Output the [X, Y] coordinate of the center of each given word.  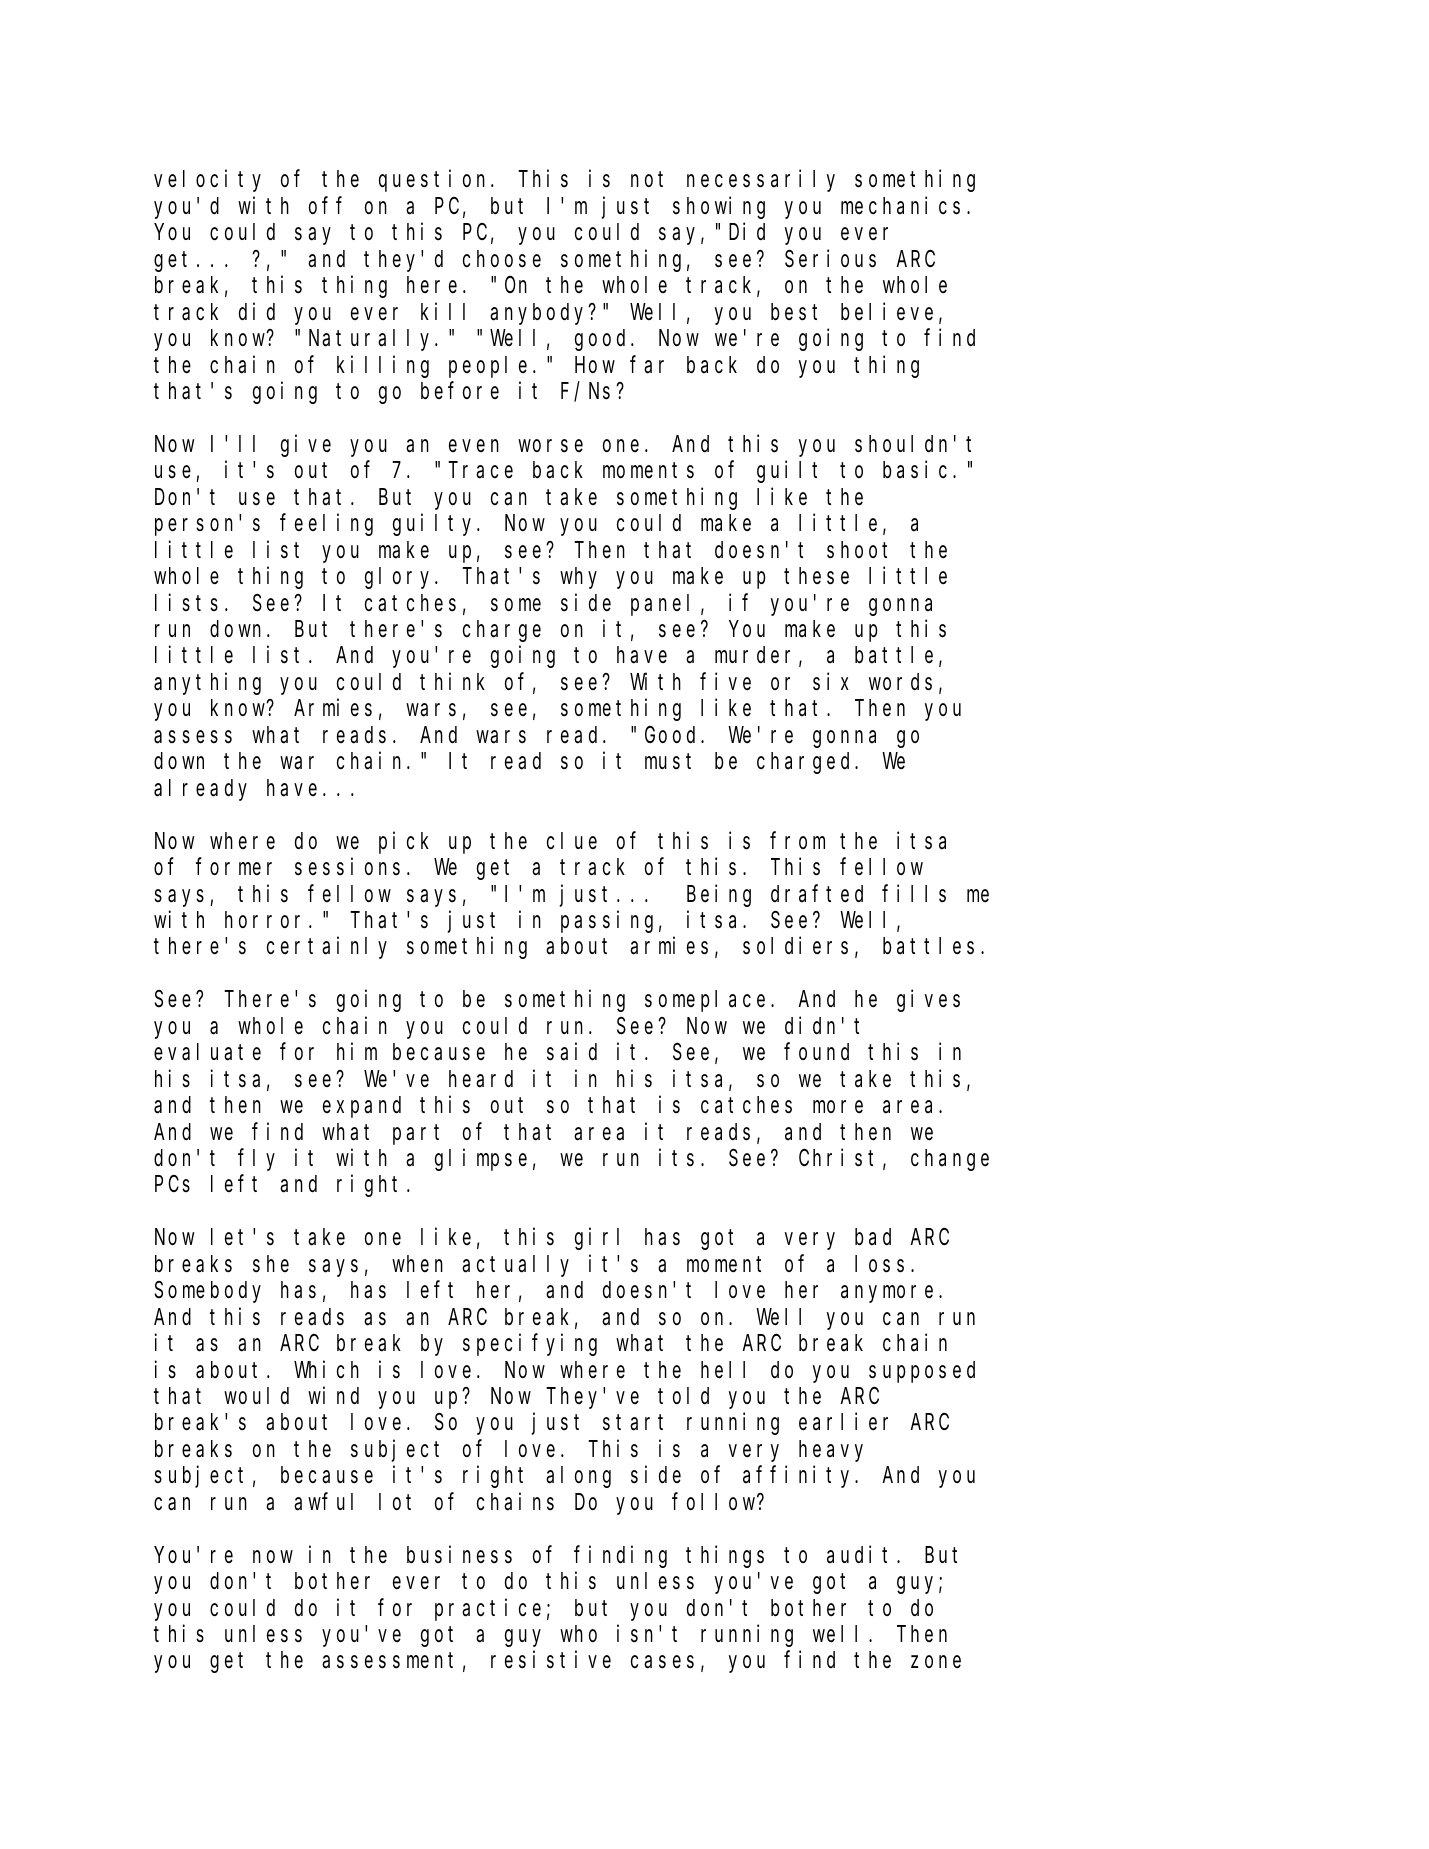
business [459, 1554]
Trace [482, 471]
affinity [800, 1477]
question [435, 181]
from [797, 840]
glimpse [481, 1160]
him [357, 1051]
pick [404, 842]
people [488, 367]
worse [551, 446]
